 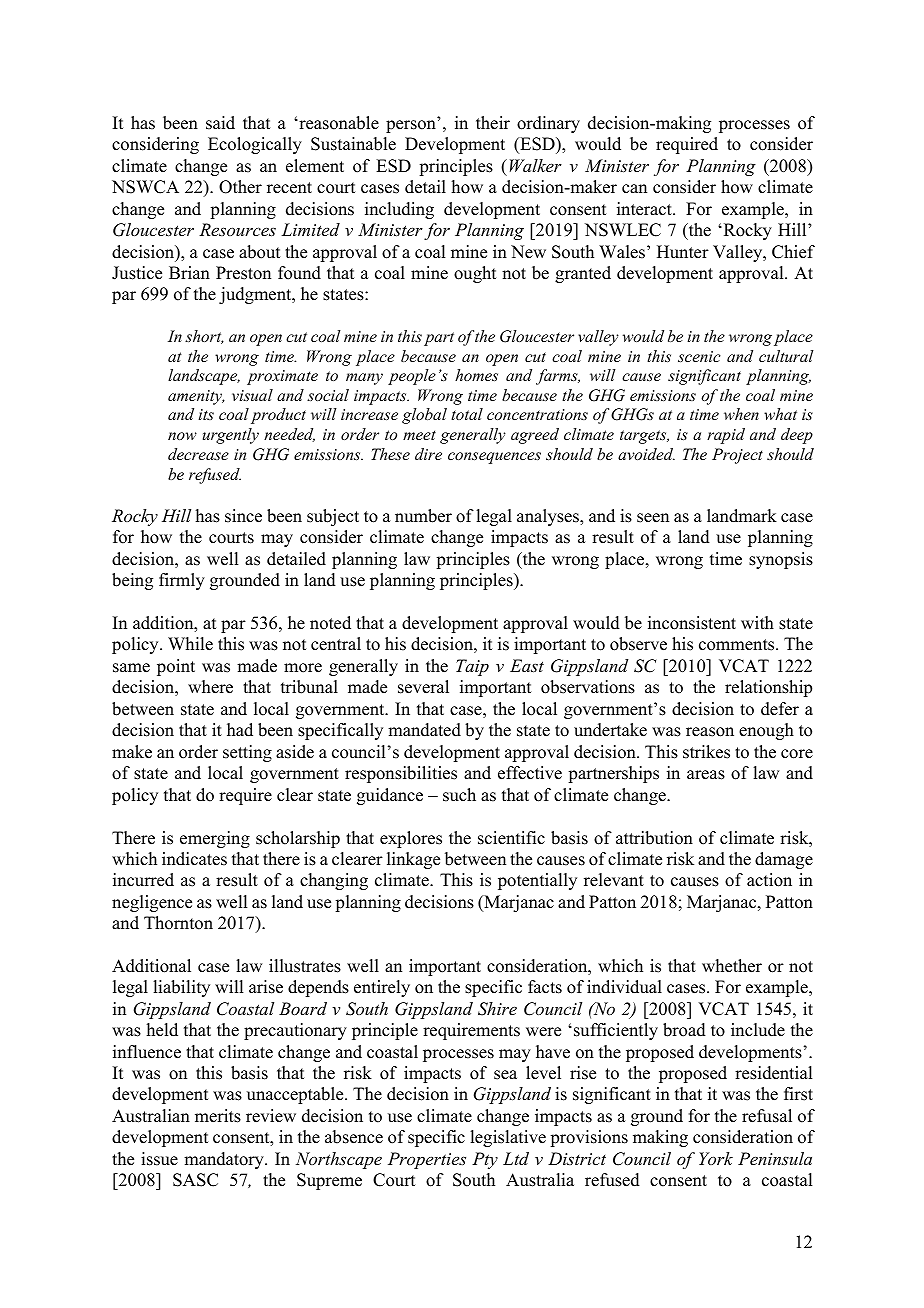 What do you see at coordinates (220, 123) in the page?
I see `said` at bounding box center [220, 123].
